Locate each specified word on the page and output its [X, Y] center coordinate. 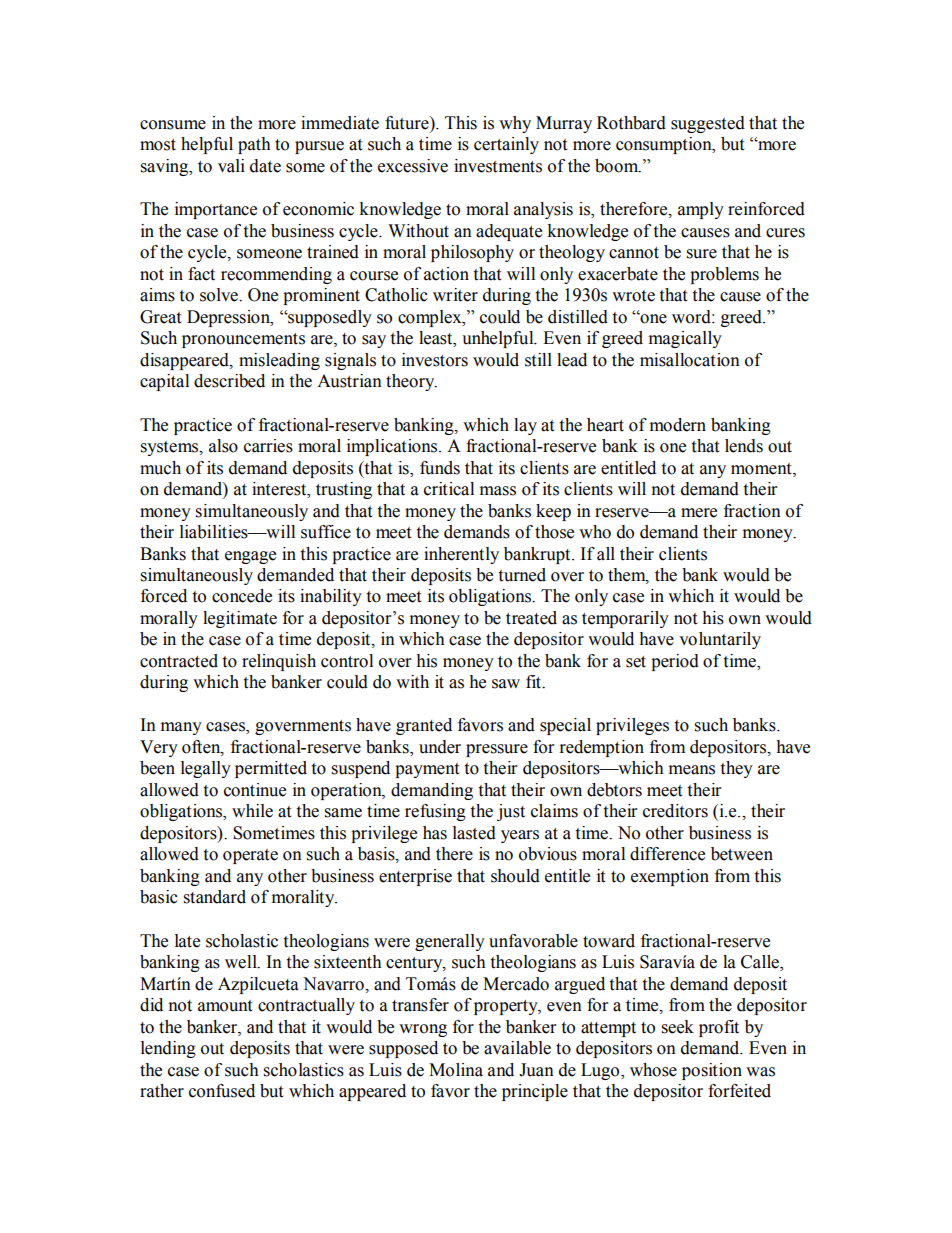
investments [498, 166]
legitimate [240, 619]
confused [222, 1091]
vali [231, 166]
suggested [708, 124]
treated [531, 618]
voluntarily [720, 640]
